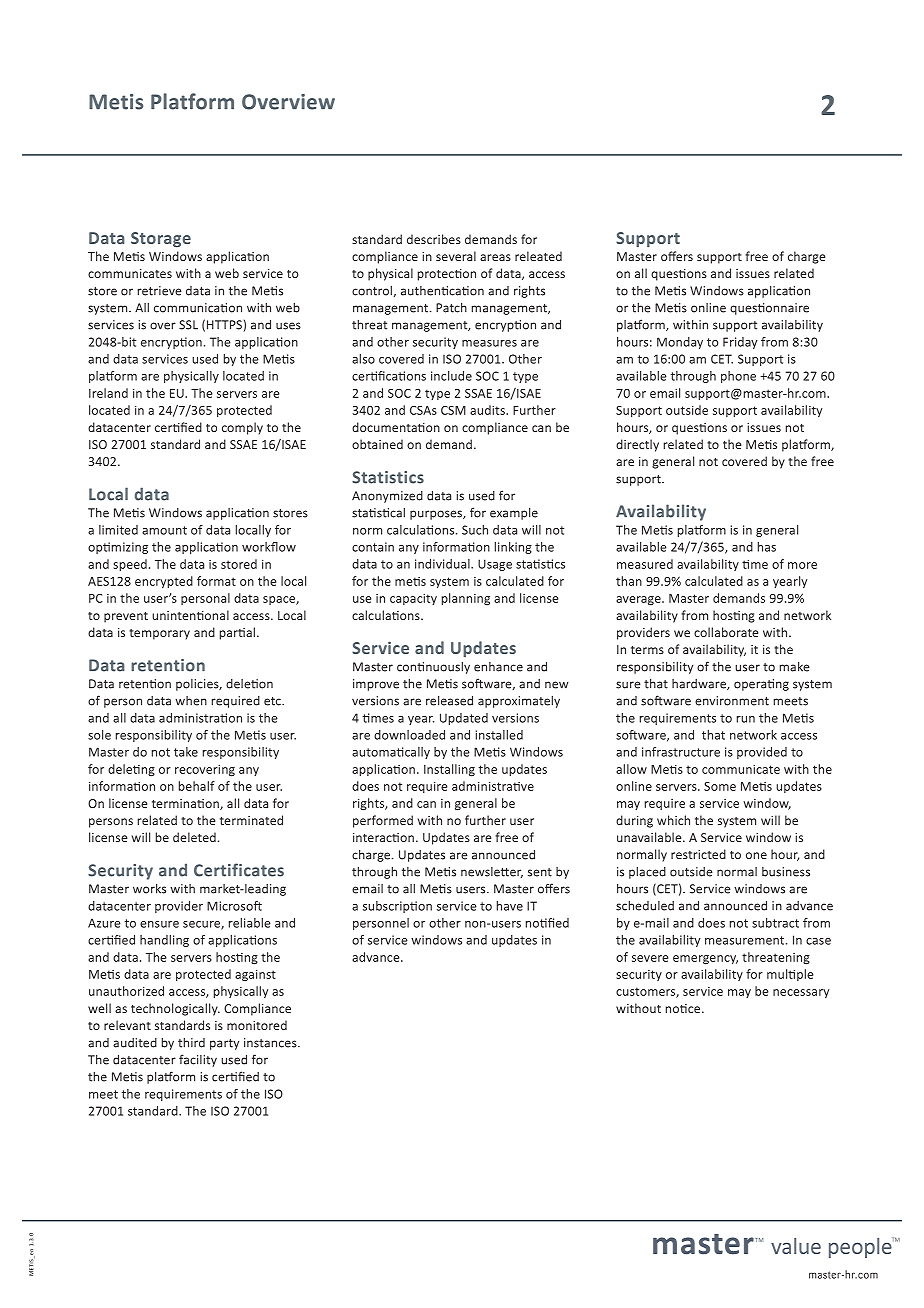 This screenshot has height=1308, width=924. Describe the element at coordinates (164, 582) in the screenshot. I see `encrypted` at that location.
